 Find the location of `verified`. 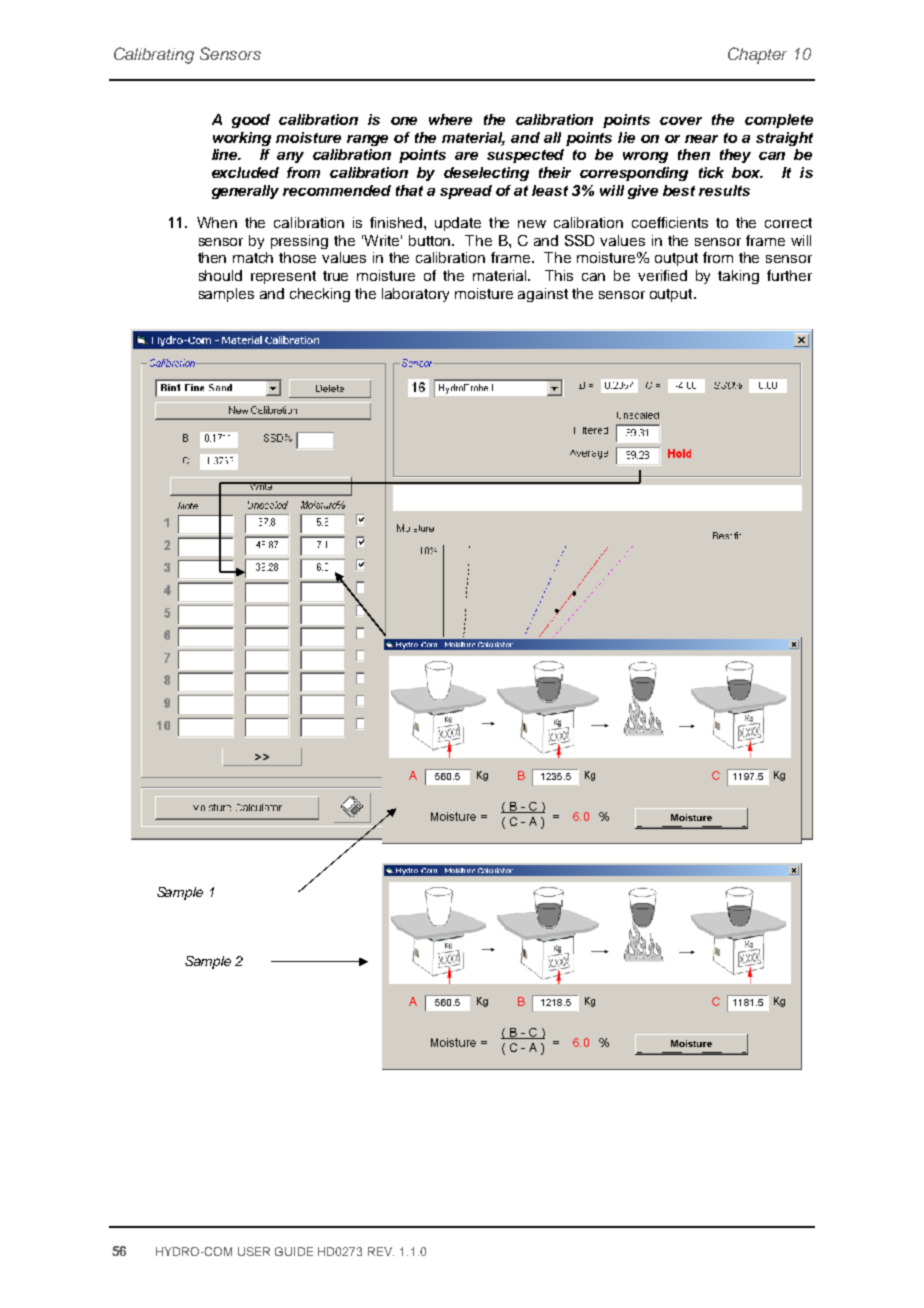

verified is located at coordinates (662, 275).
